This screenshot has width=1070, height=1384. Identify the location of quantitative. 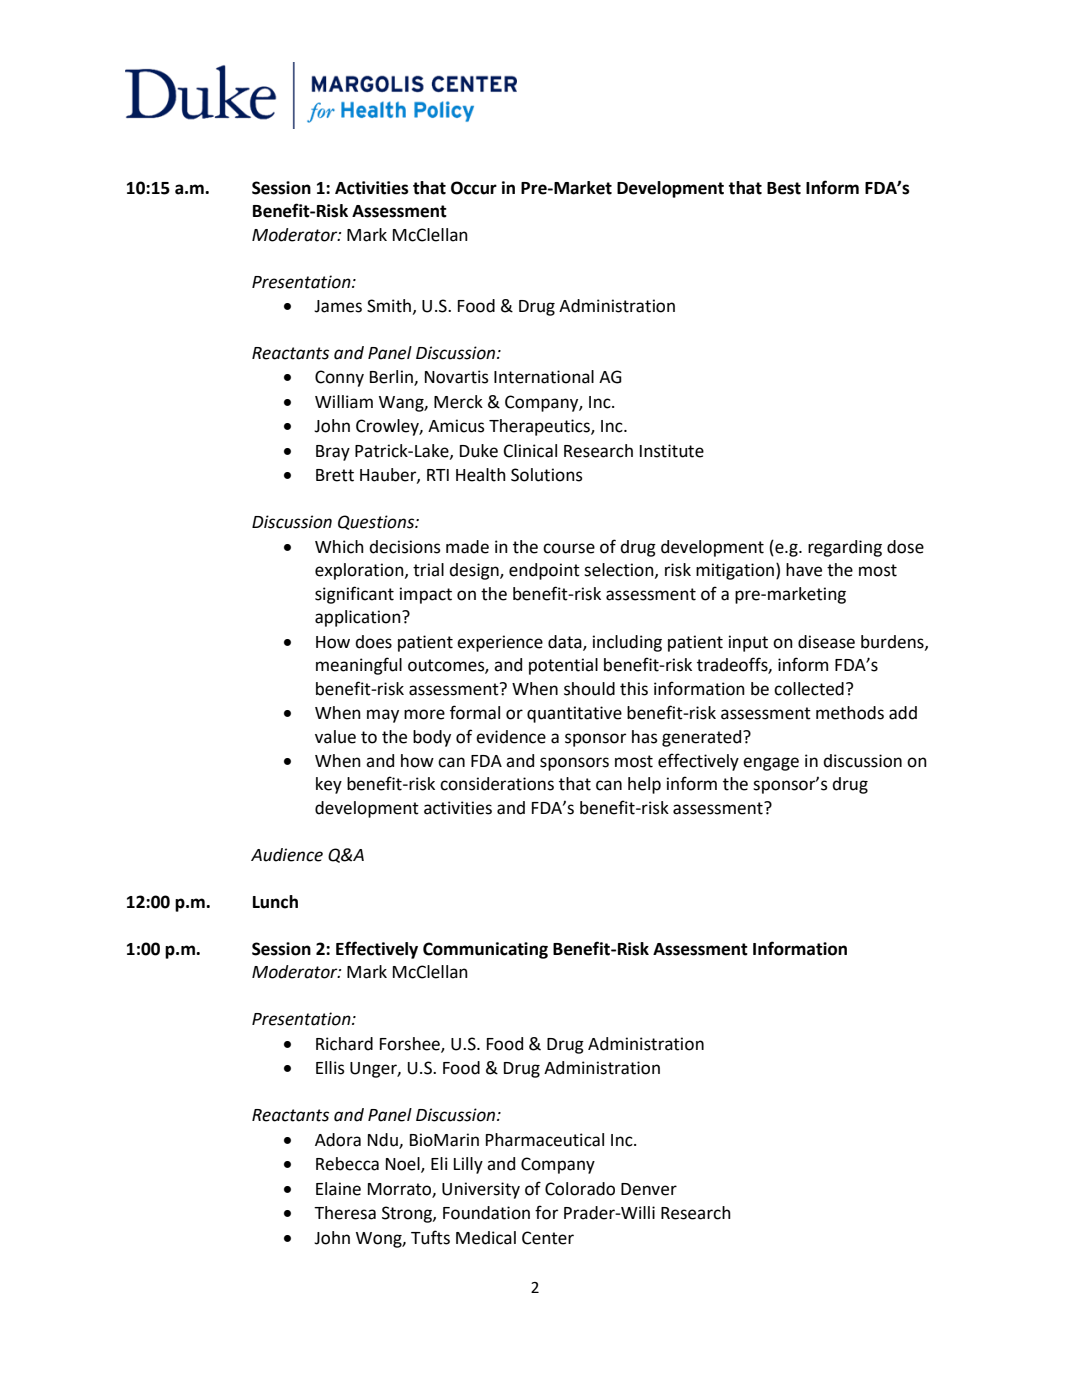
(574, 714).
